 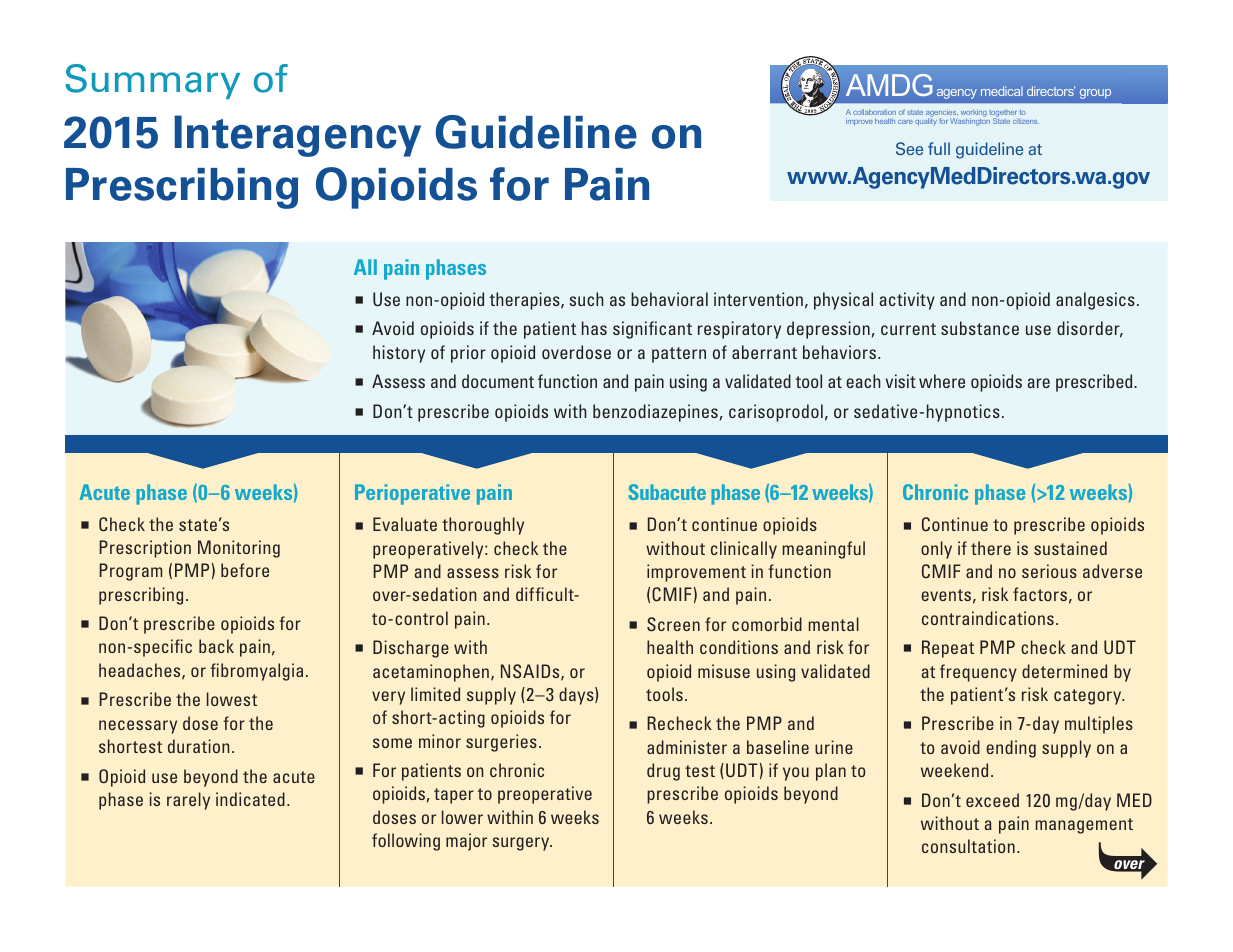 I want to click on back, so click(x=216, y=646).
